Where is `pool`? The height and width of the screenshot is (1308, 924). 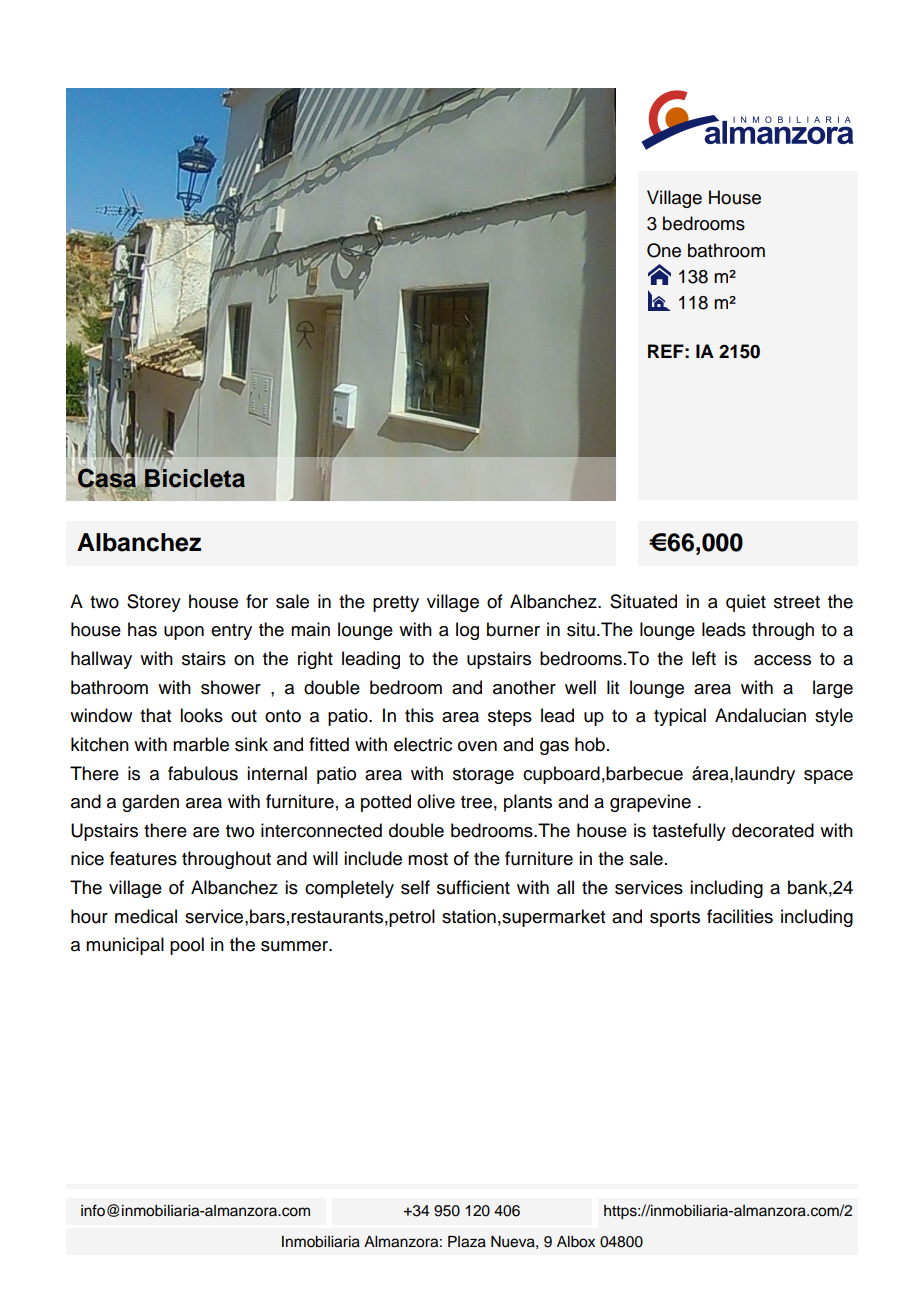 pool is located at coordinates (187, 946).
